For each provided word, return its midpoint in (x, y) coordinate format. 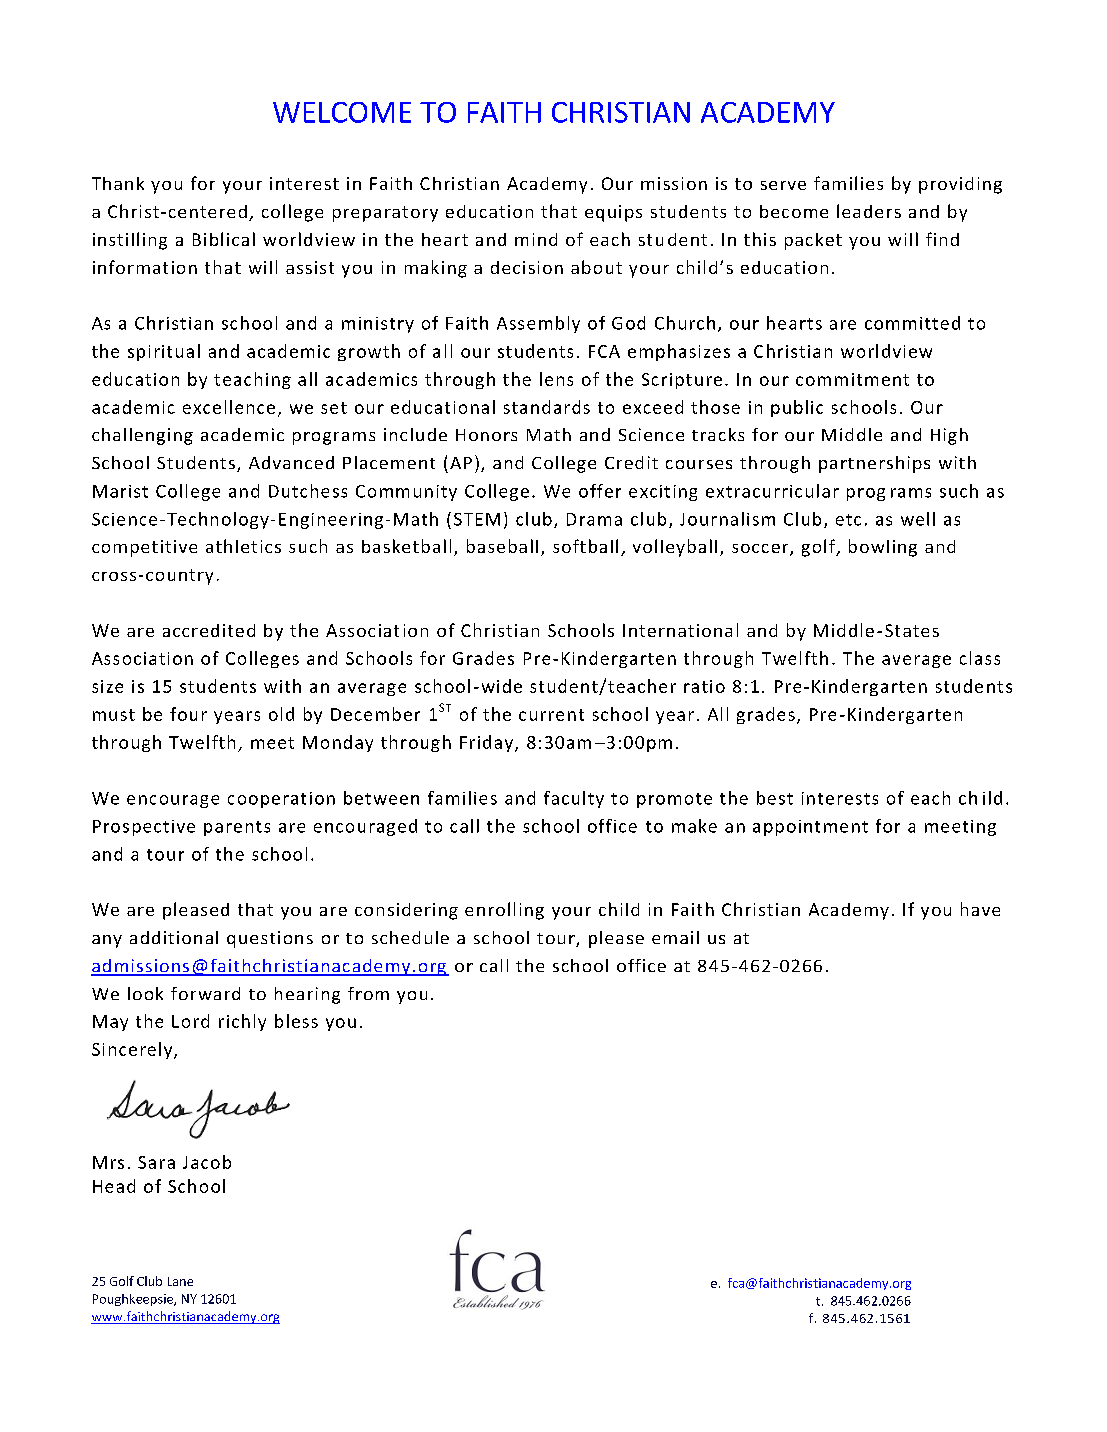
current (551, 715)
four (188, 714)
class (980, 658)
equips (613, 213)
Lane (180, 1281)
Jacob (207, 1162)
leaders (869, 211)
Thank (118, 183)
